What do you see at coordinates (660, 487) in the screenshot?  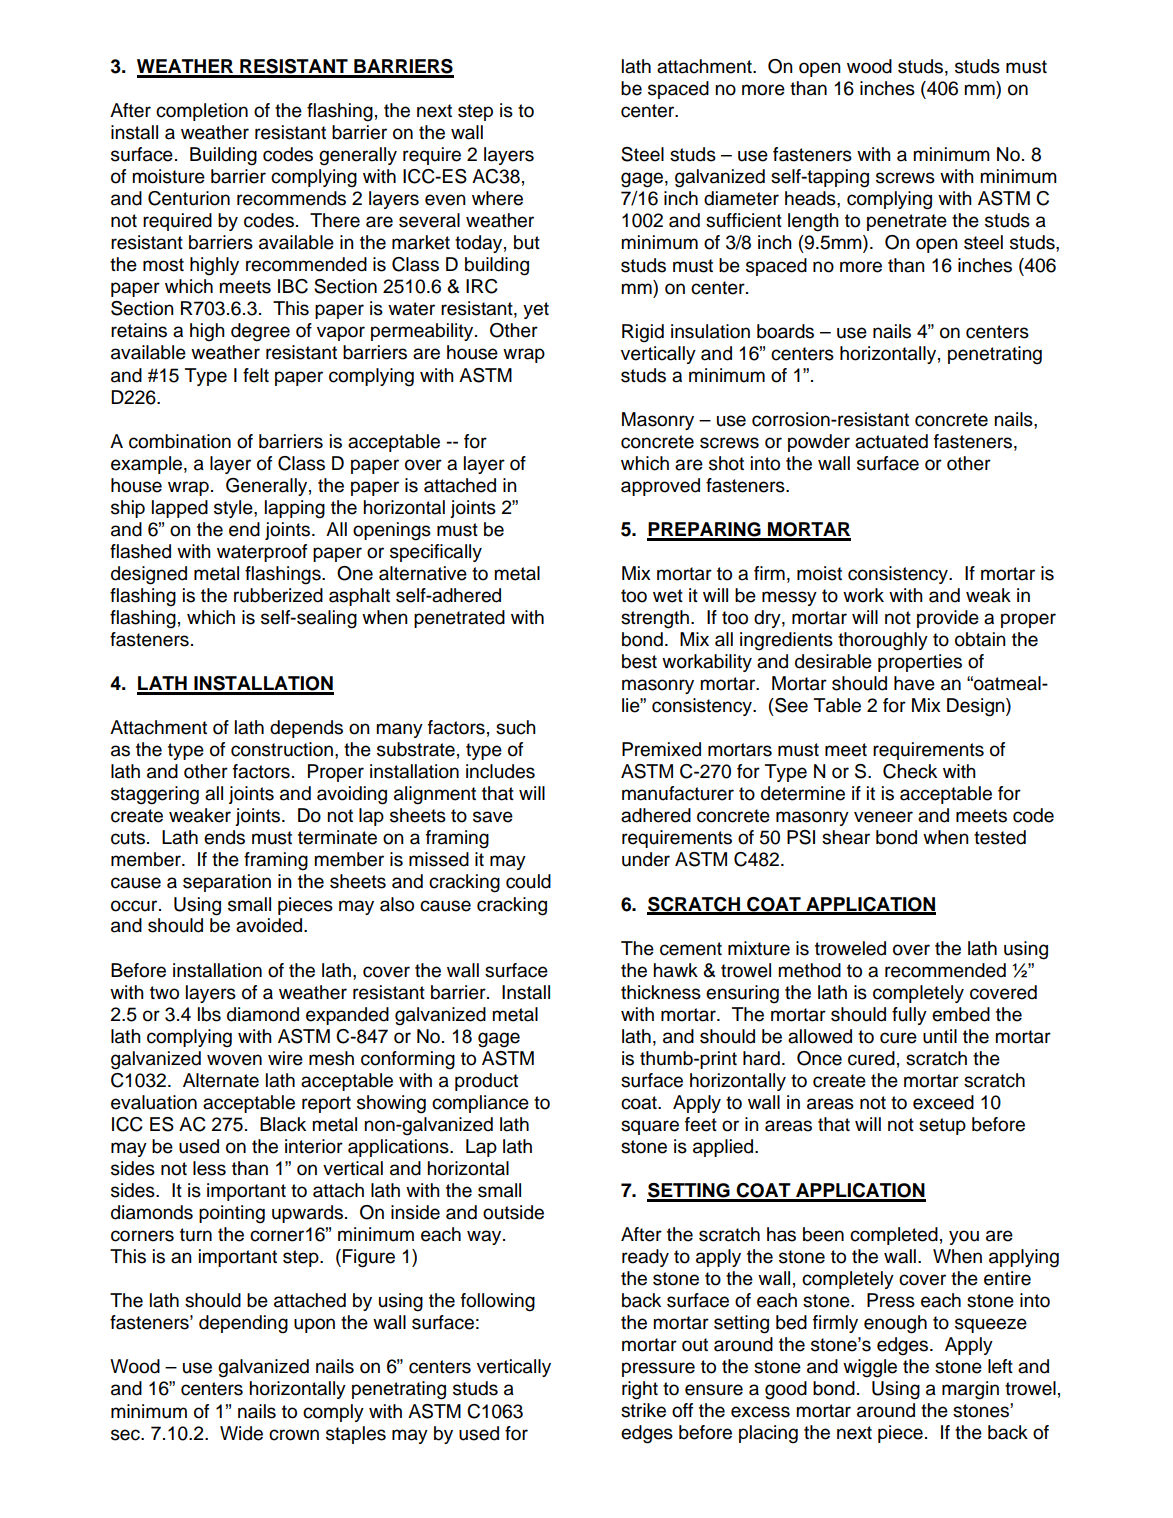 I see `approved` at bounding box center [660, 487].
